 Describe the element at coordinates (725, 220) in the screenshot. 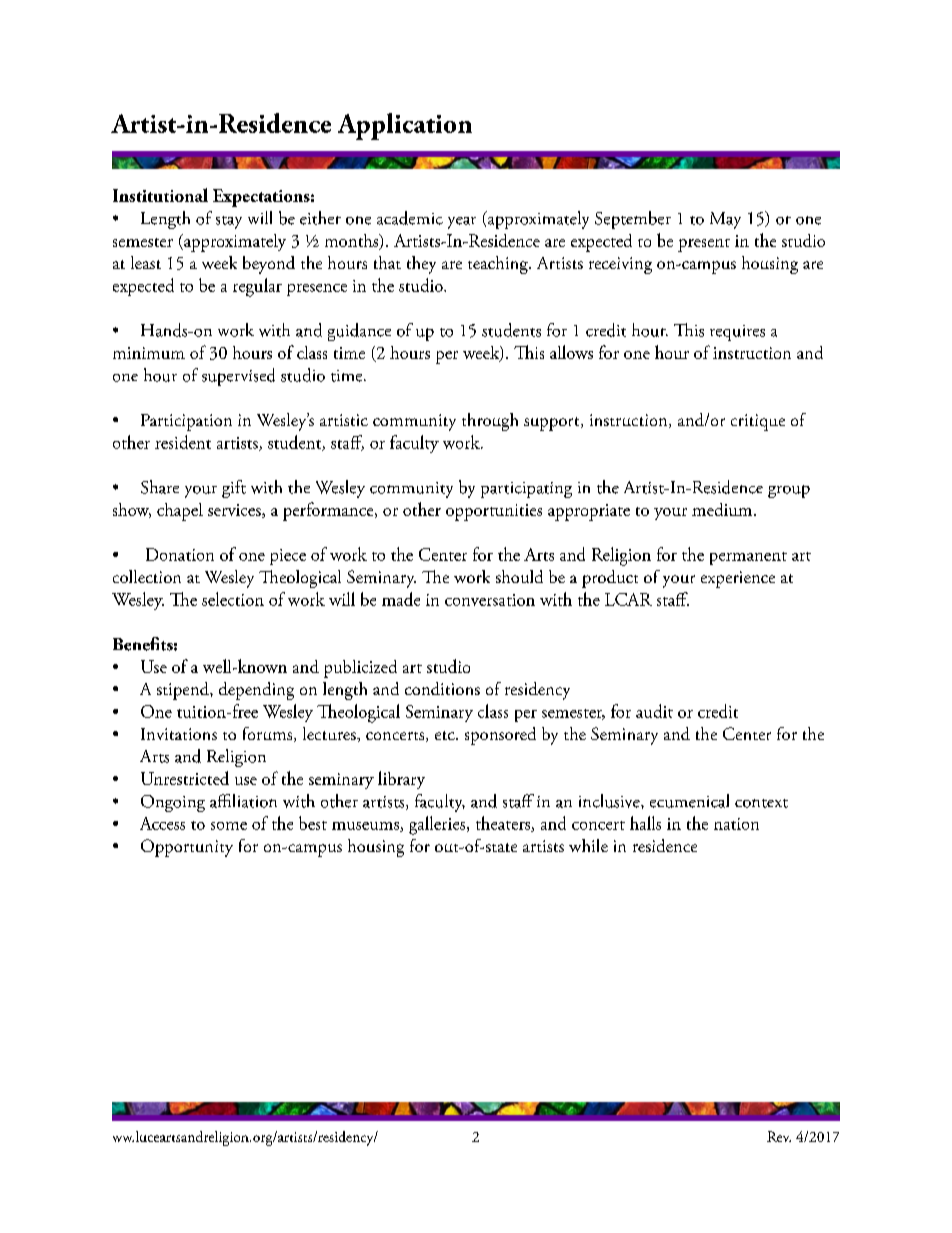

I see `May` at that location.
